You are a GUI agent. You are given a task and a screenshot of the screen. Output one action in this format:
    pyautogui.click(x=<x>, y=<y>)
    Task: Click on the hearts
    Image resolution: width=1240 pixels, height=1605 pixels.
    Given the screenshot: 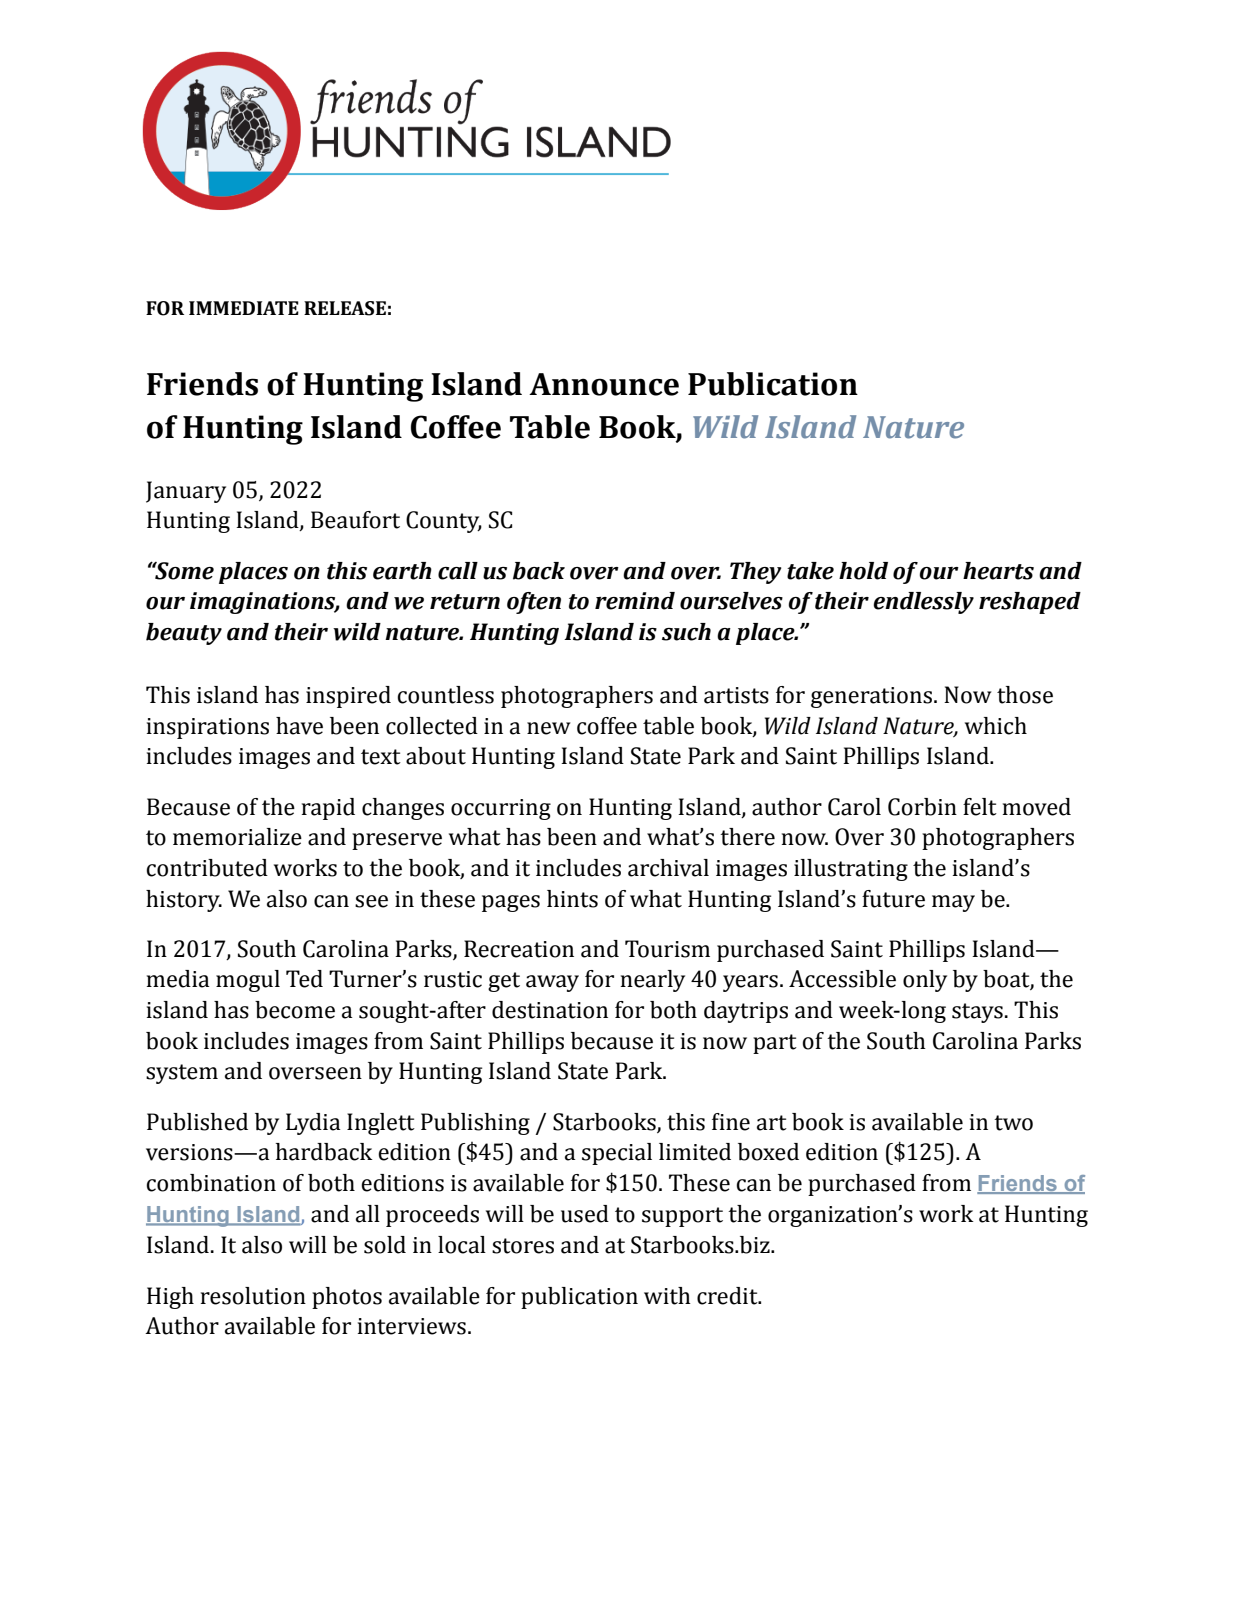 What is the action you would take?
    pyautogui.click(x=998, y=571)
